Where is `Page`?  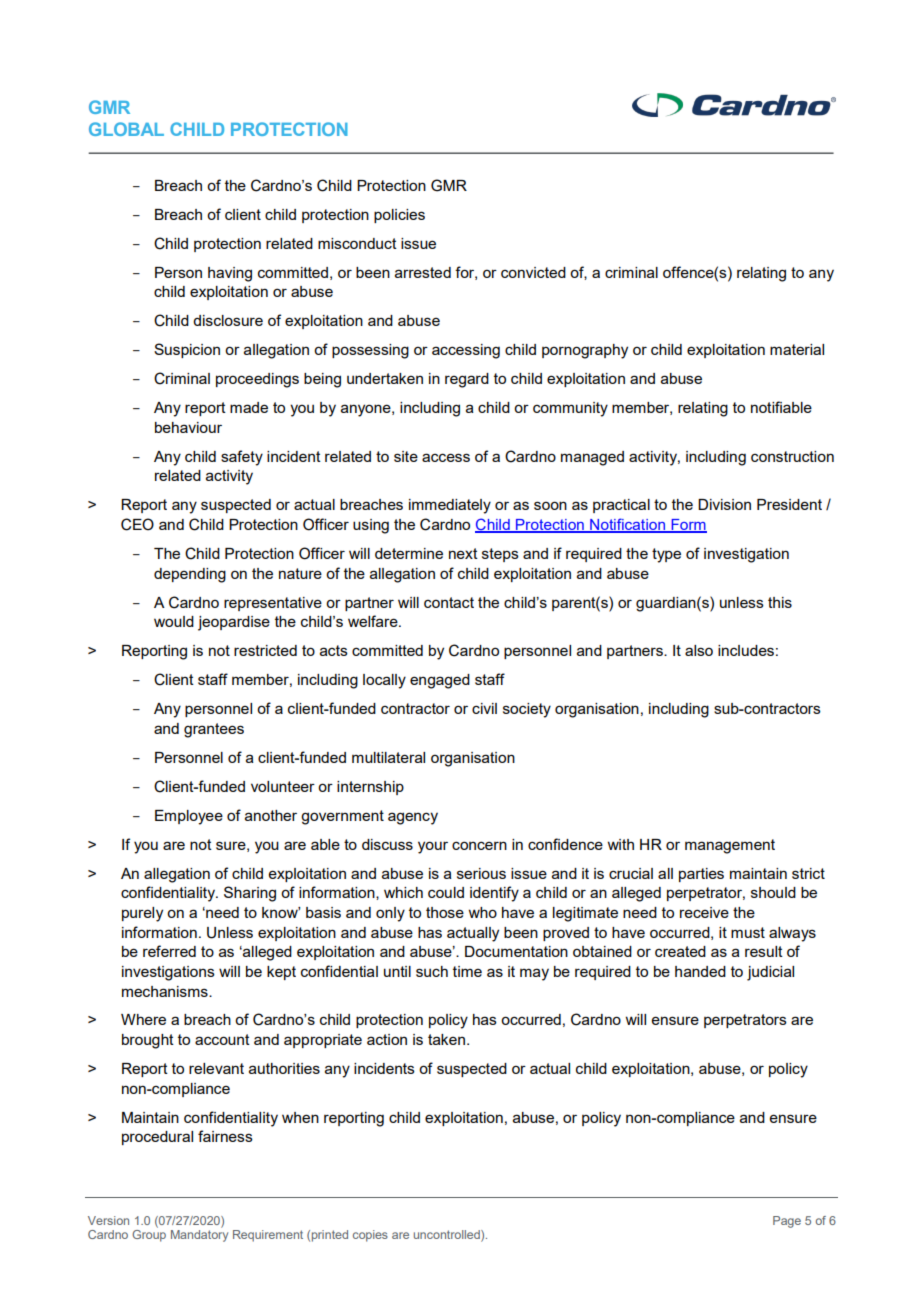 Page is located at coordinates (787, 1222).
